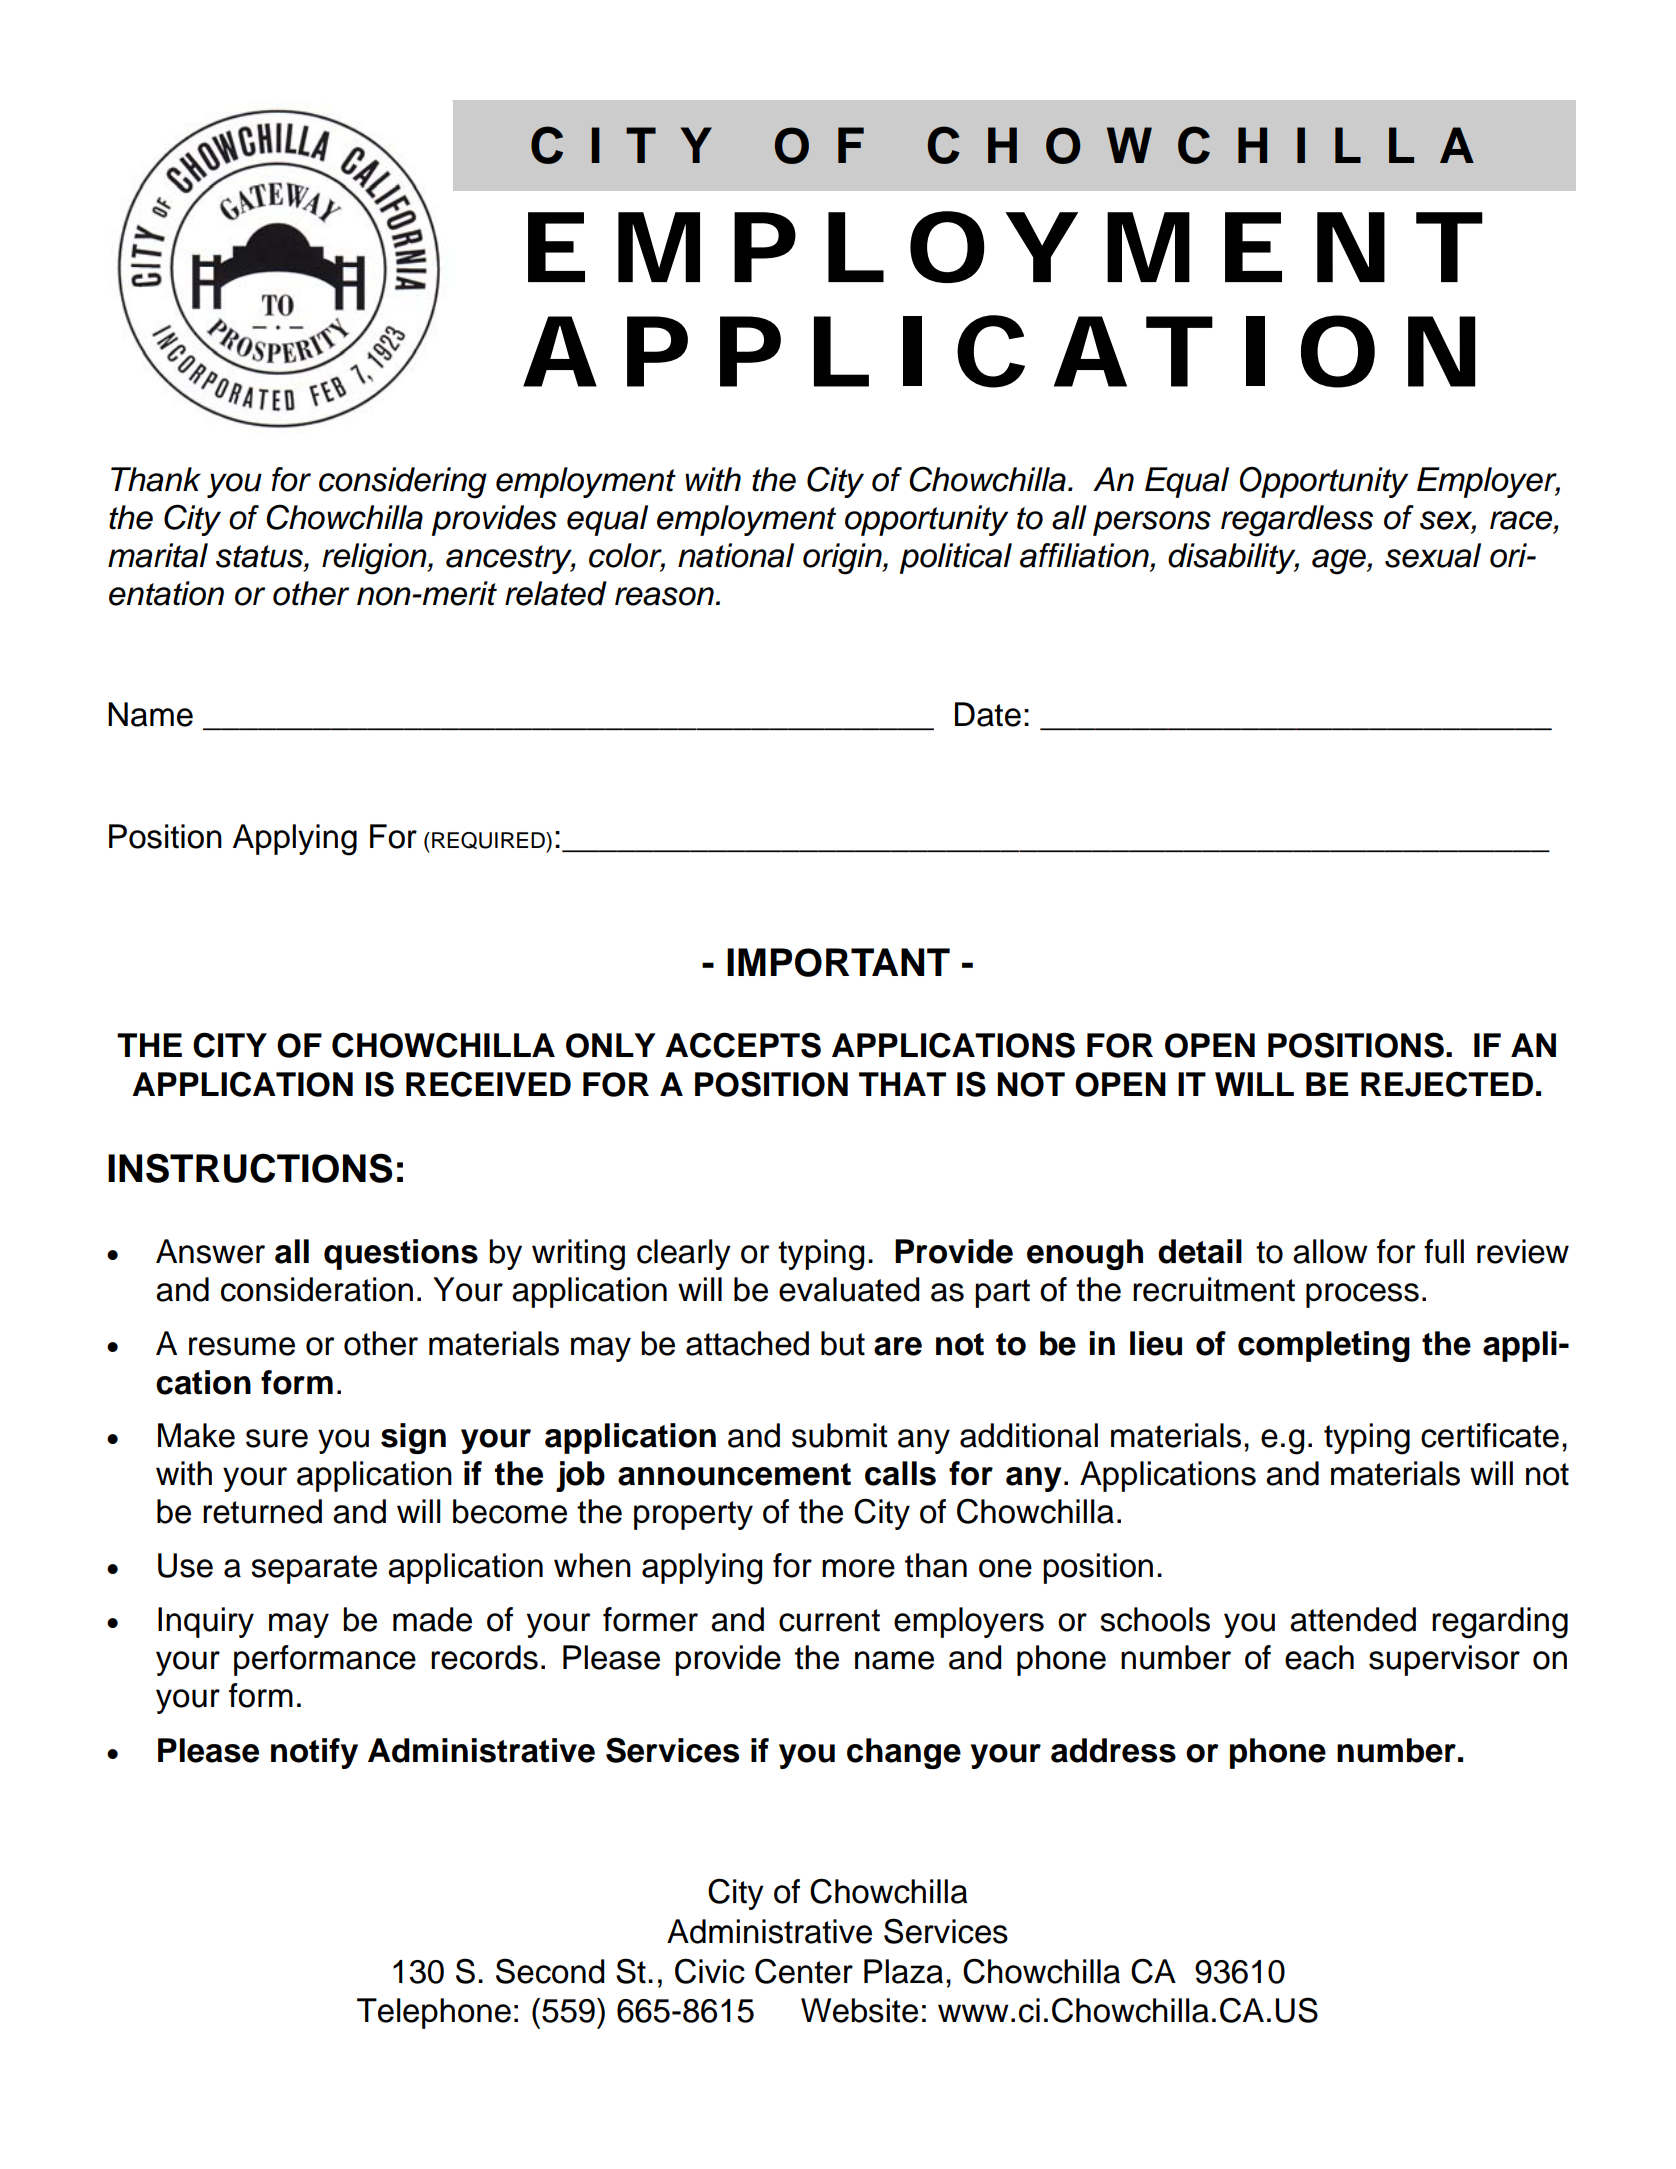 The image size is (1676, 2169). I want to click on age, so click(1340, 562).
